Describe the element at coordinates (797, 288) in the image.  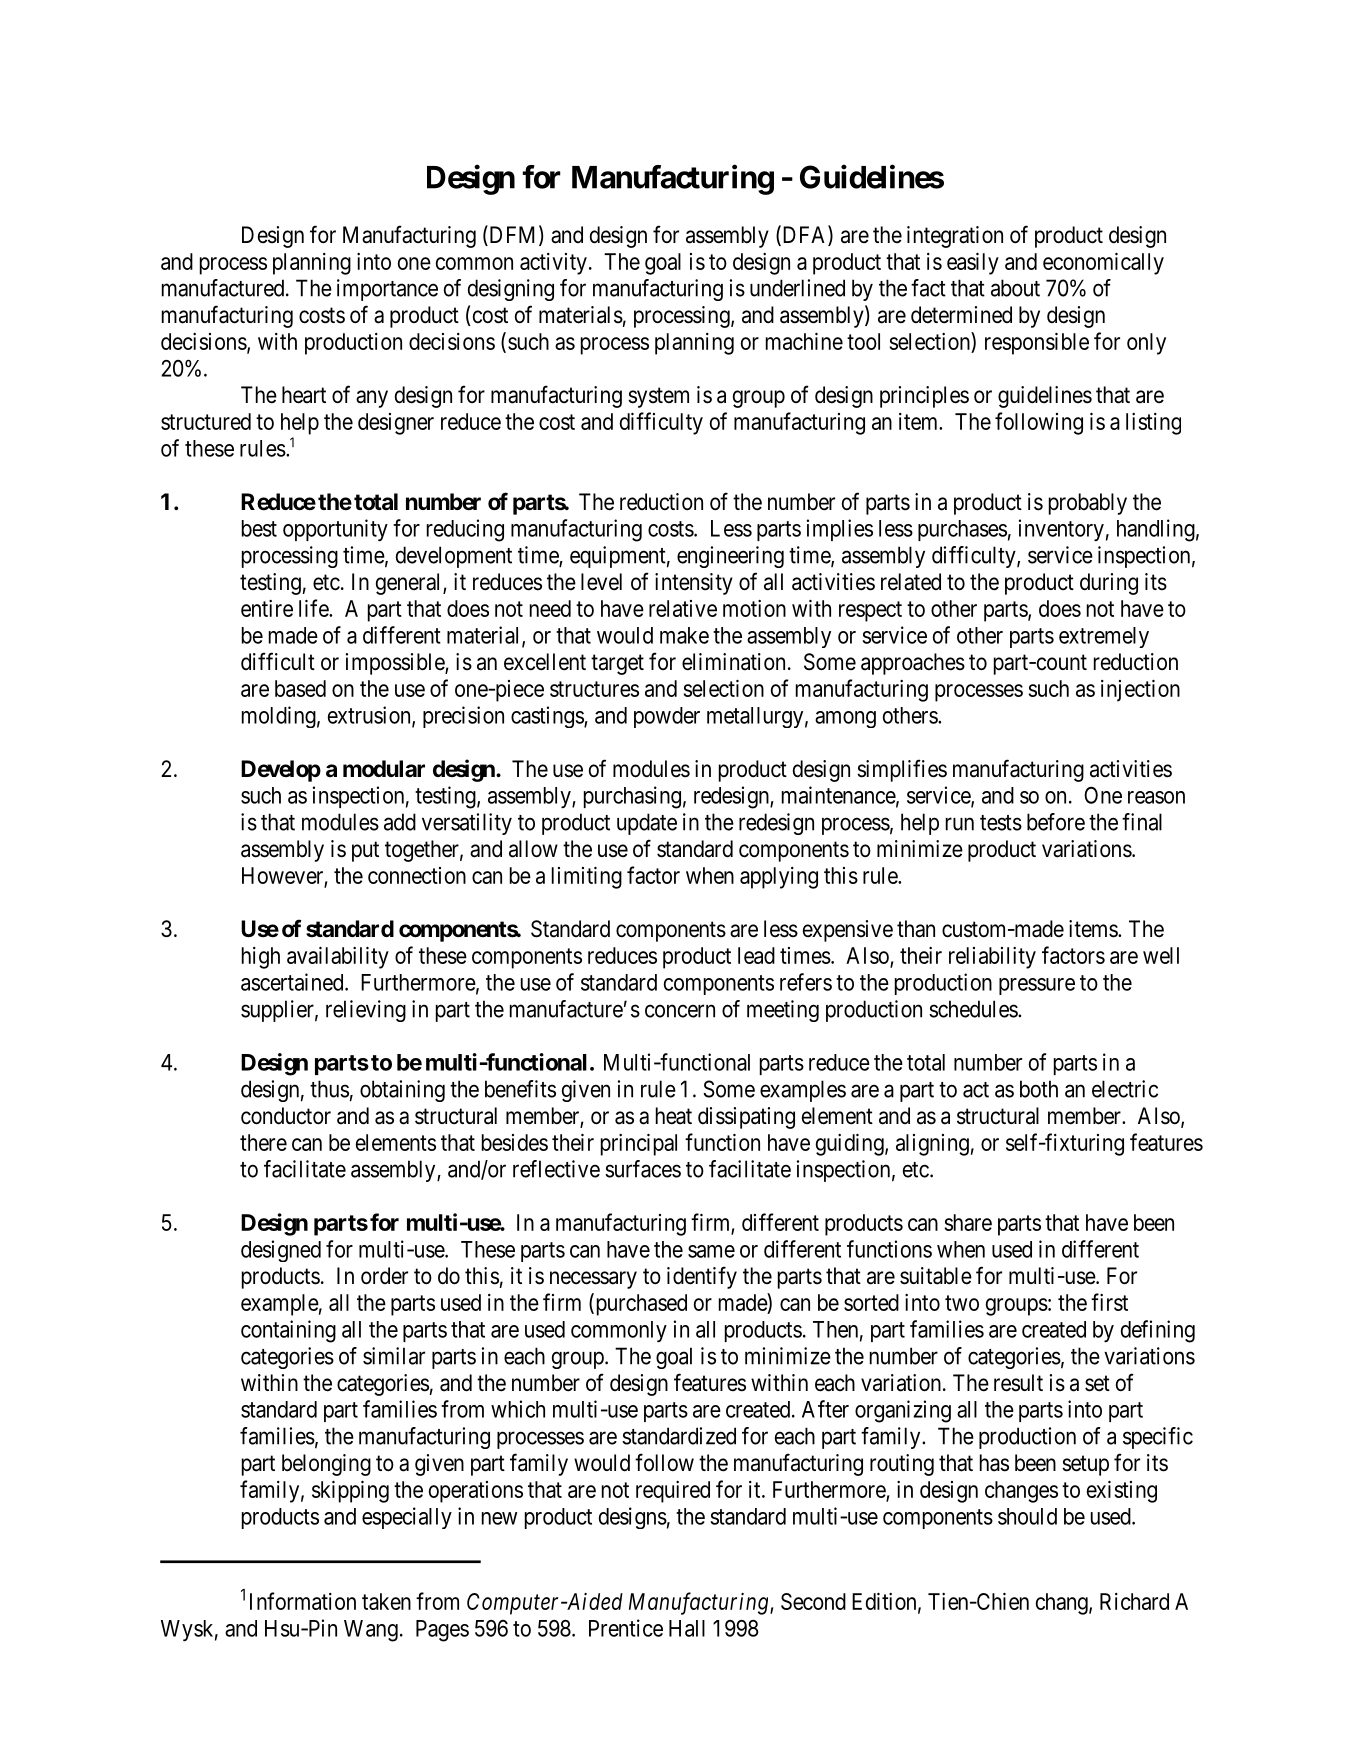
I see `underlined` at that location.
